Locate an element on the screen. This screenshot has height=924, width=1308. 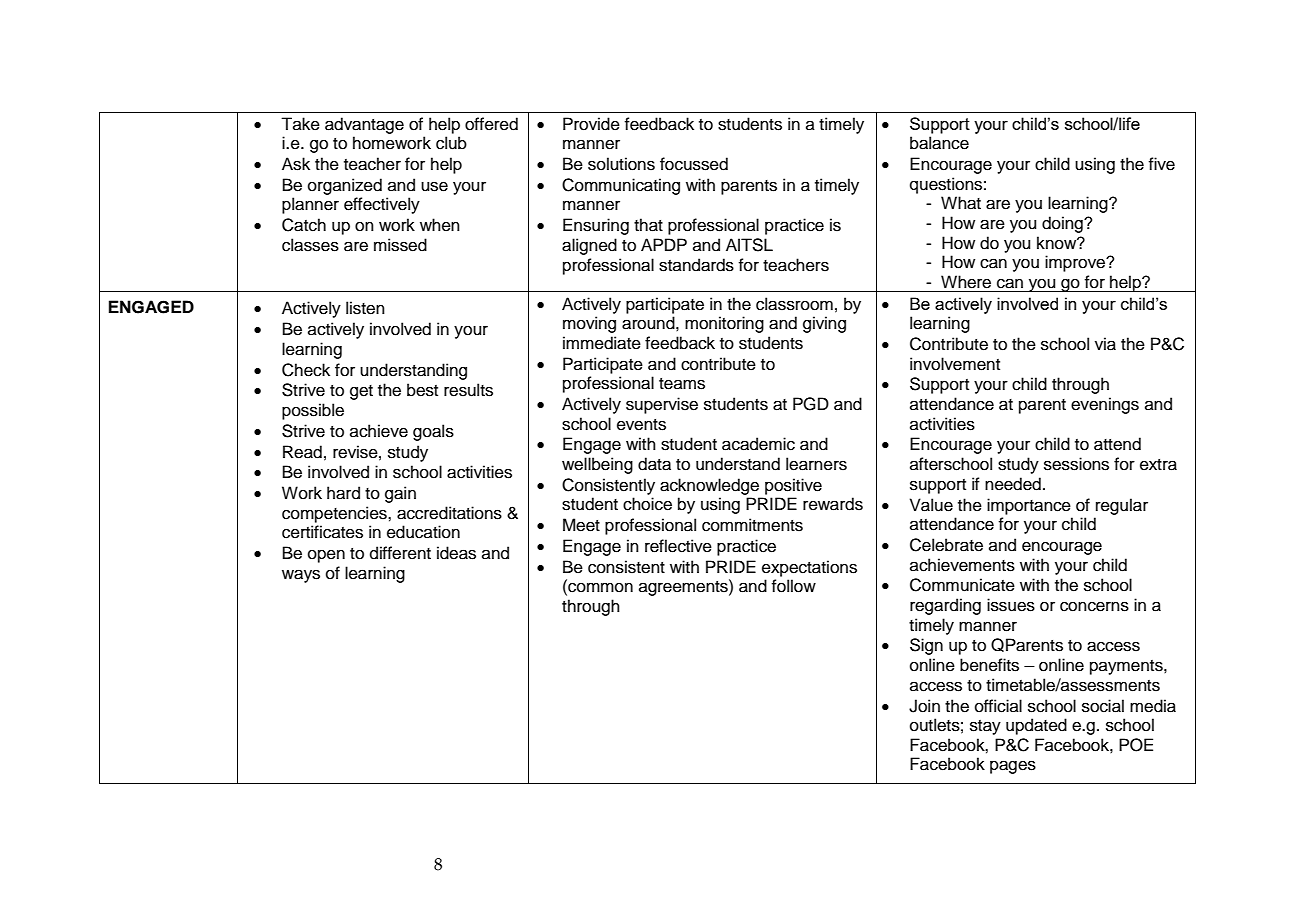
ways is located at coordinates (301, 576).
